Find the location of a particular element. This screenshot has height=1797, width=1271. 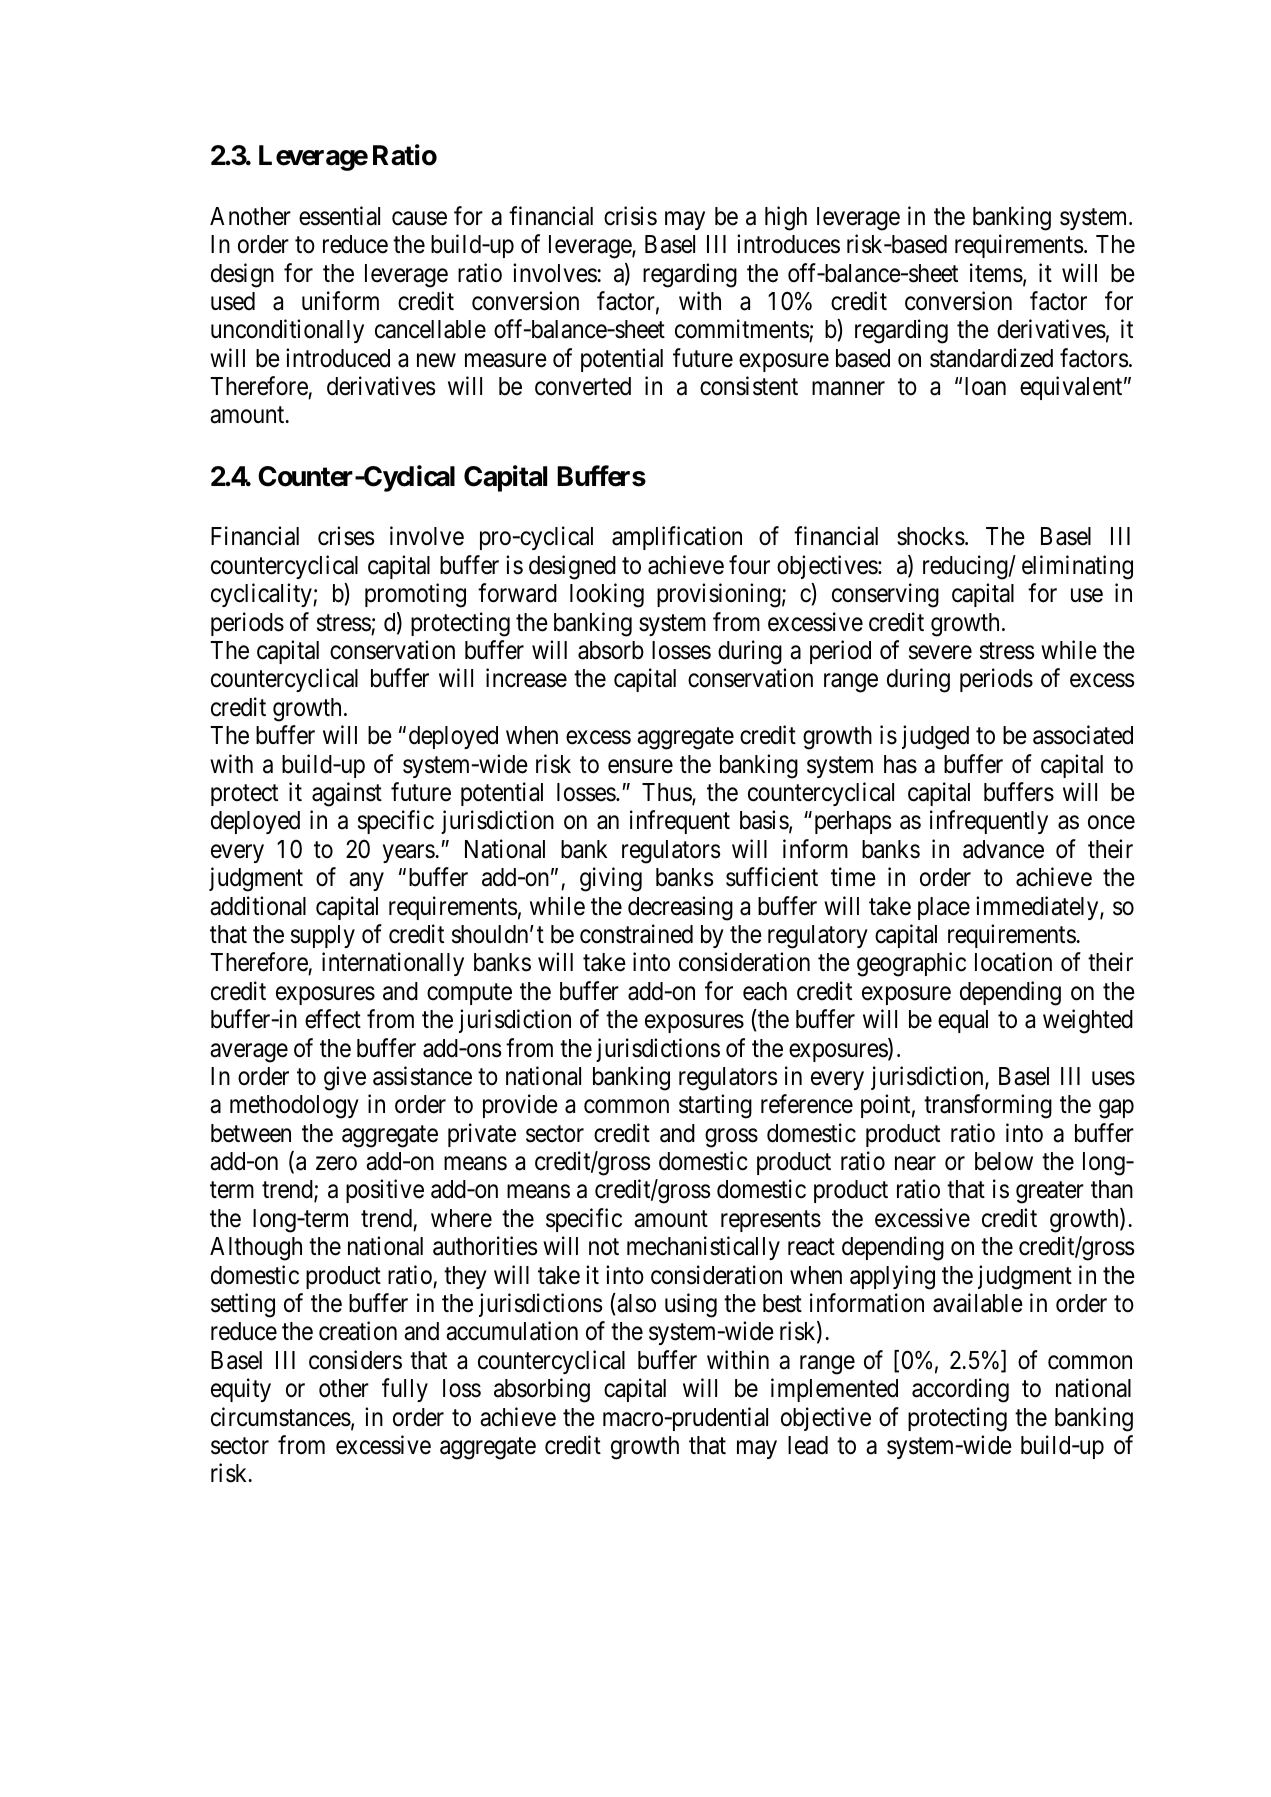

circumstances is located at coordinates (281, 1417).
